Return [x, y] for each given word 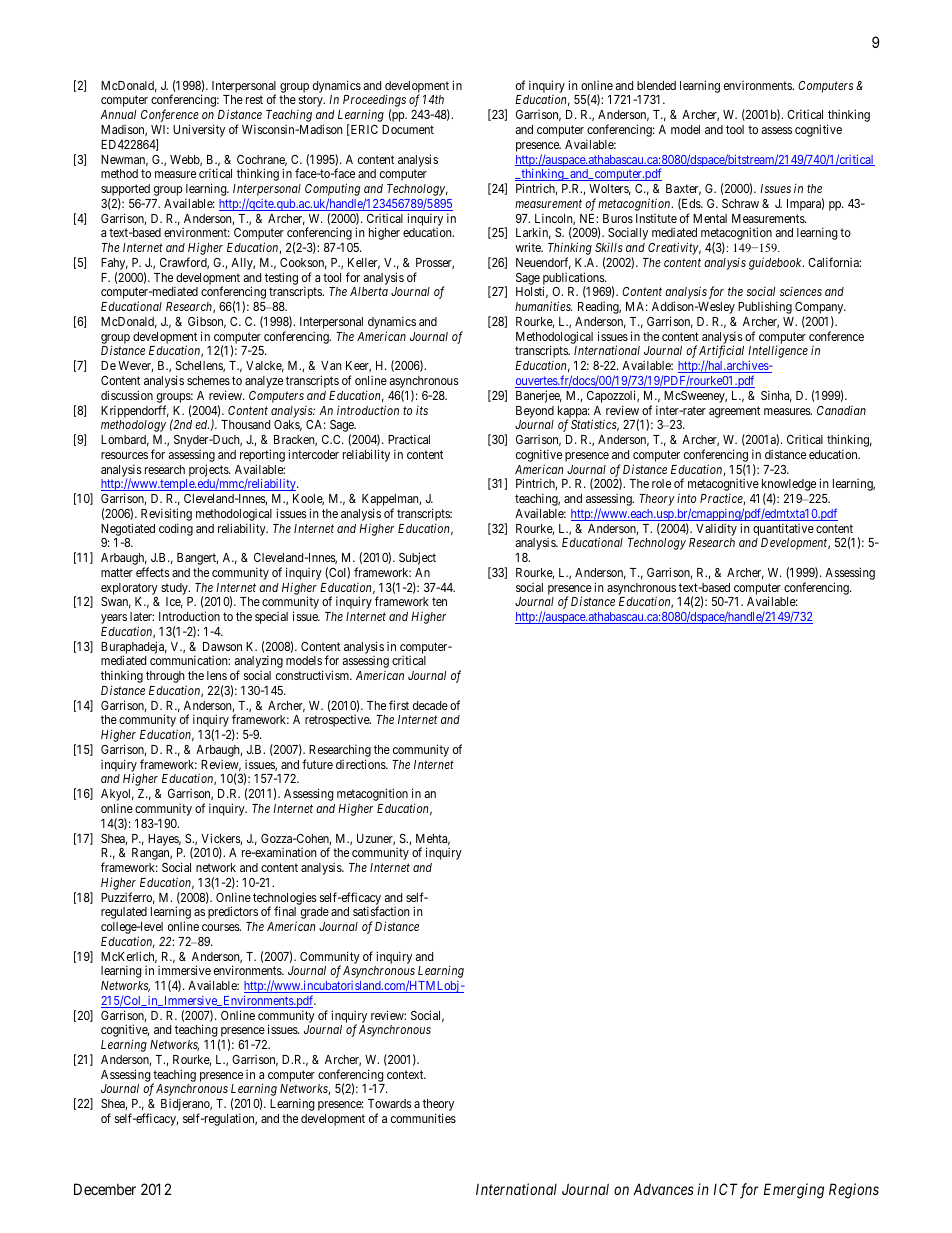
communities [423, 1118]
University [199, 130]
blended [656, 85]
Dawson [222, 646]
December [105, 1189]
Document [408, 129]
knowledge [789, 486]
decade [430, 705]
